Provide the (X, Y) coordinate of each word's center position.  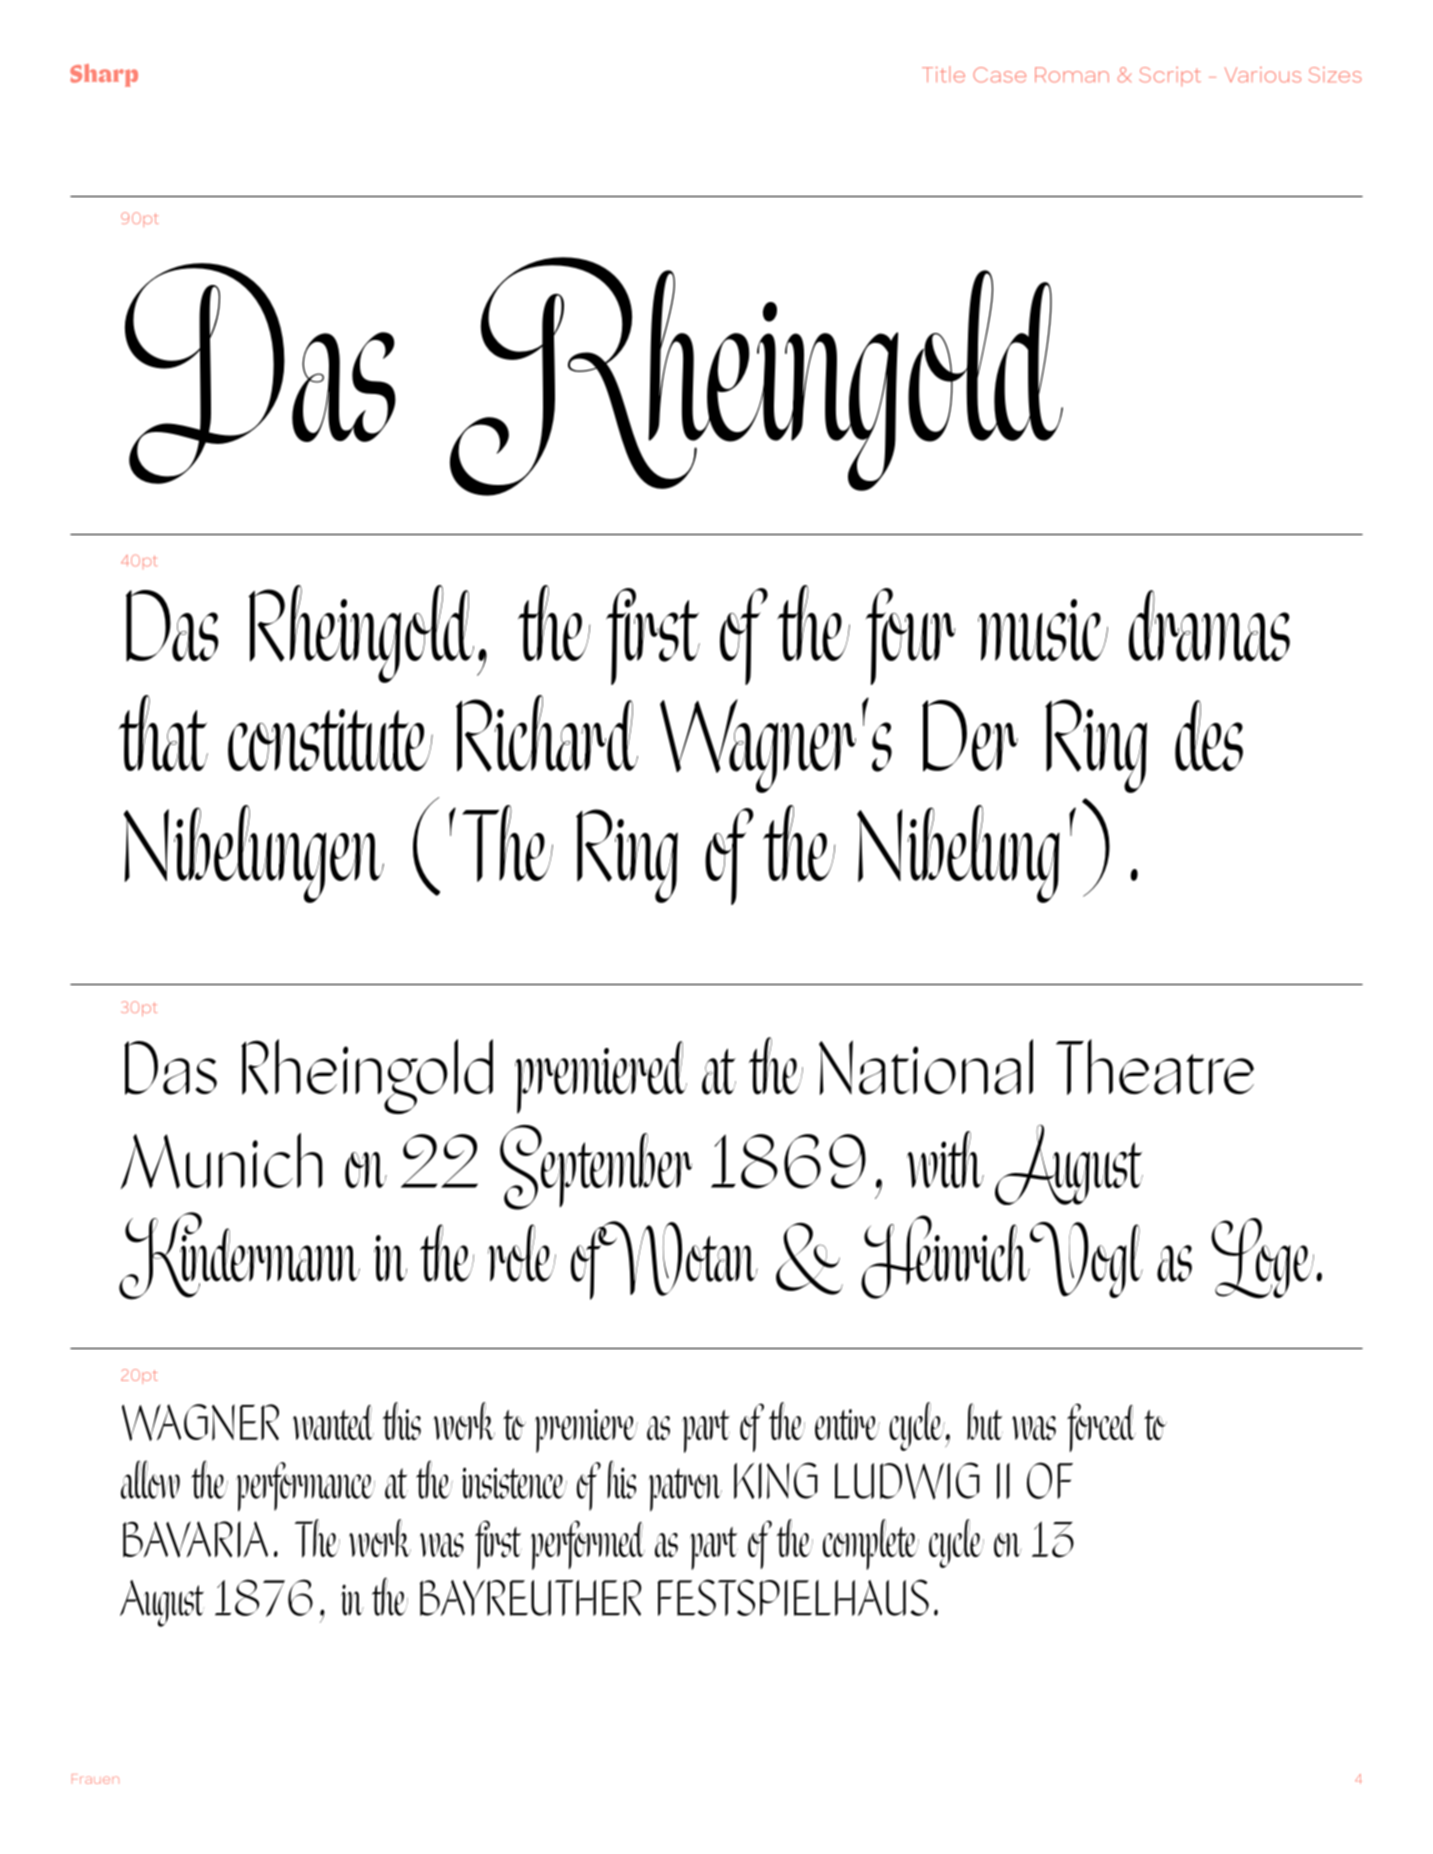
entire (847, 1424)
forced (1101, 1427)
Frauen (95, 1779)
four (910, 636)
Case (999, 75)
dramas (1209, 626)
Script (1170, 77)
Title (943, 74)
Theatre (1155, 1067)
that (163, 733)
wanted (333, 1422)
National (926, 1067)
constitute (330, 740)
